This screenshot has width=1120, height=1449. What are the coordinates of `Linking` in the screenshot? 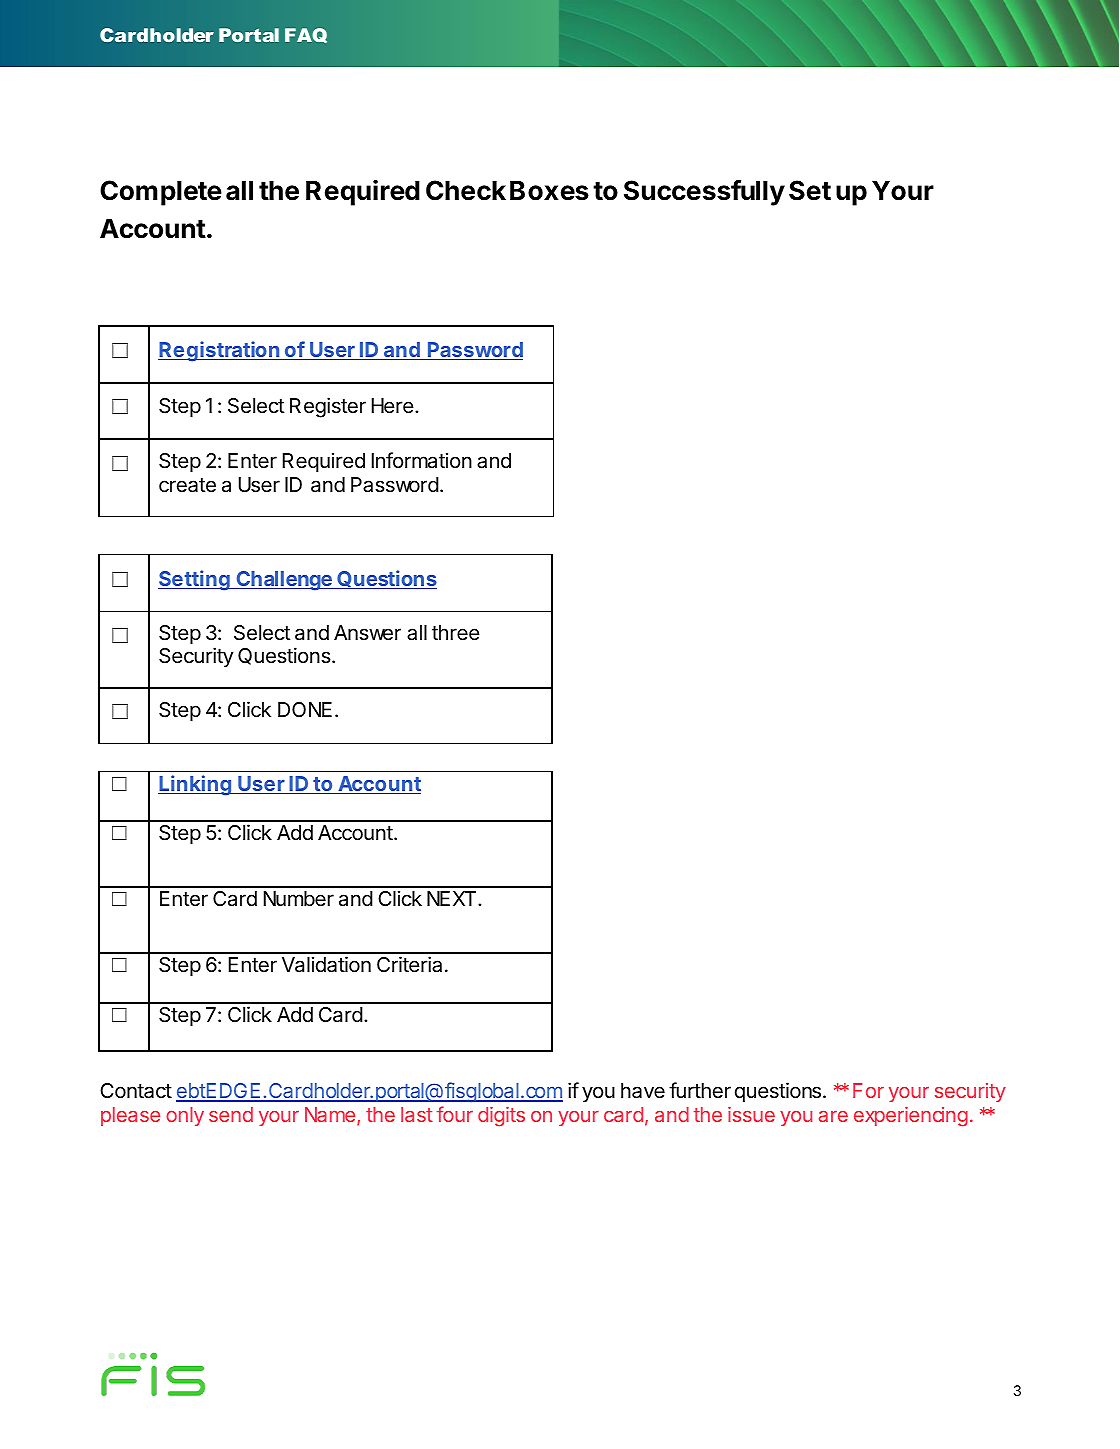 It's located at (195, 785).
